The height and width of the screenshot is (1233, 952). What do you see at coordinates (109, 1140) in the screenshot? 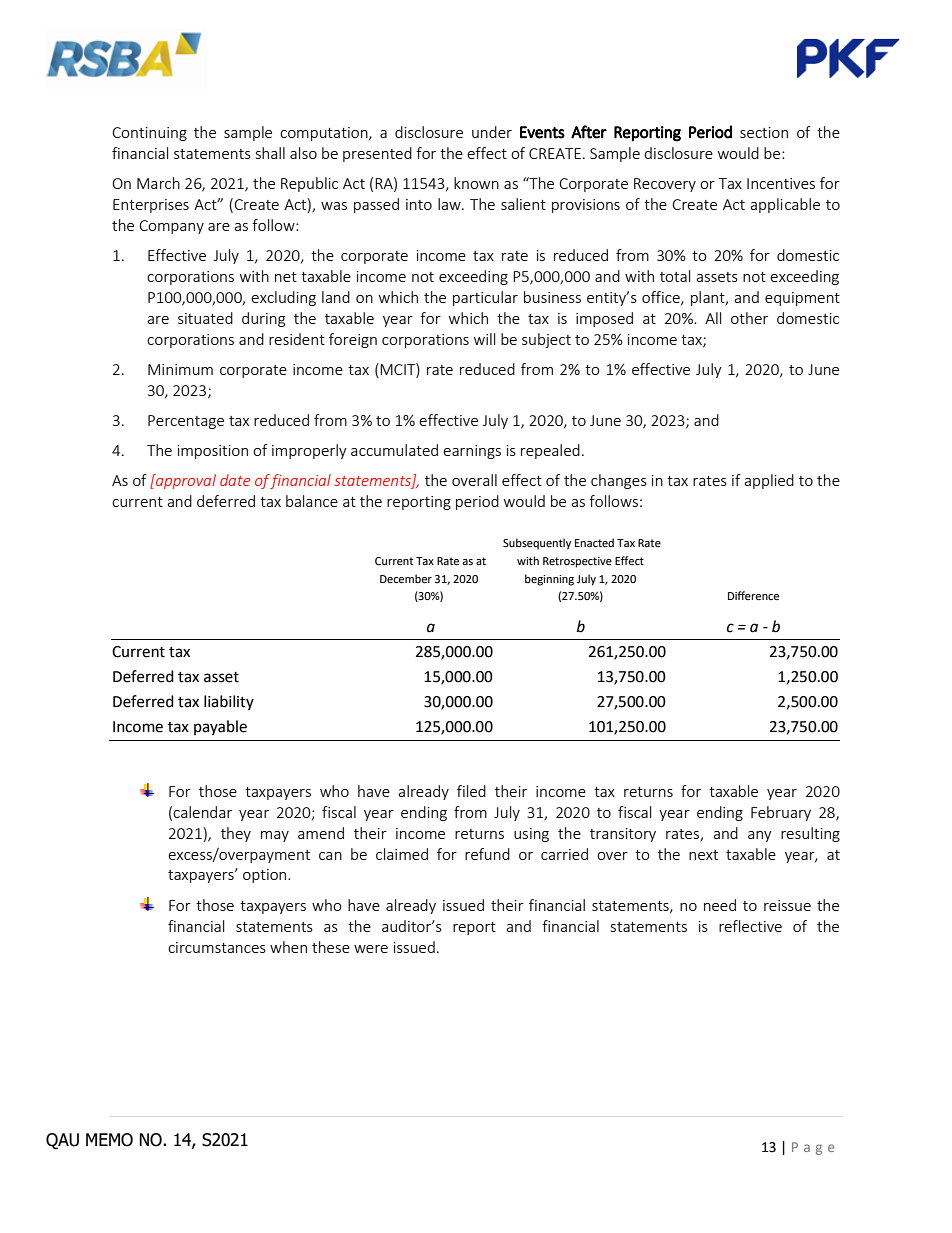
I see `MEMO` at bounding box center [109, 1140].
